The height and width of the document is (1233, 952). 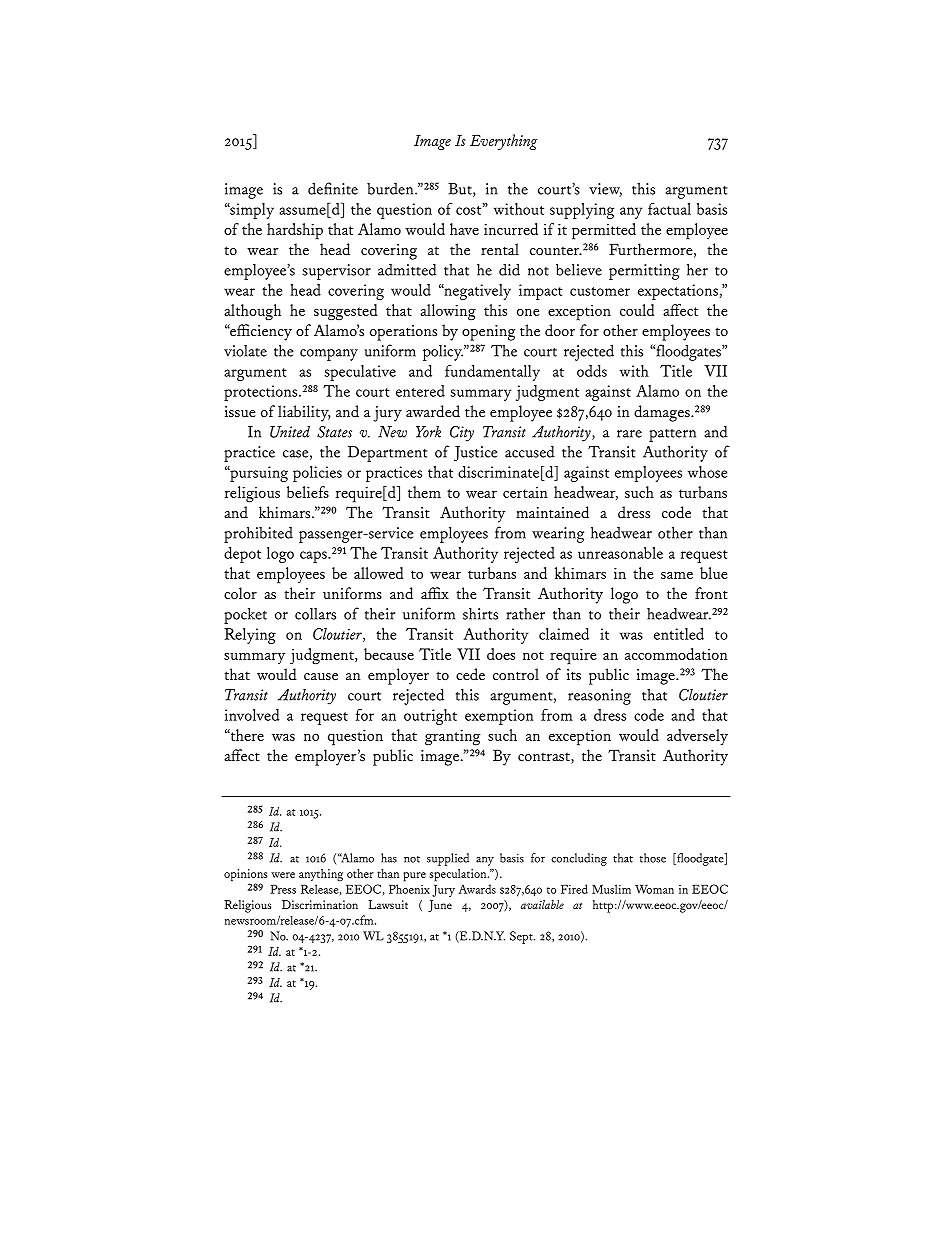 What do you see at coordinates (669, 209) in the document?
I see `factual` at bounding box center [669, 209].
